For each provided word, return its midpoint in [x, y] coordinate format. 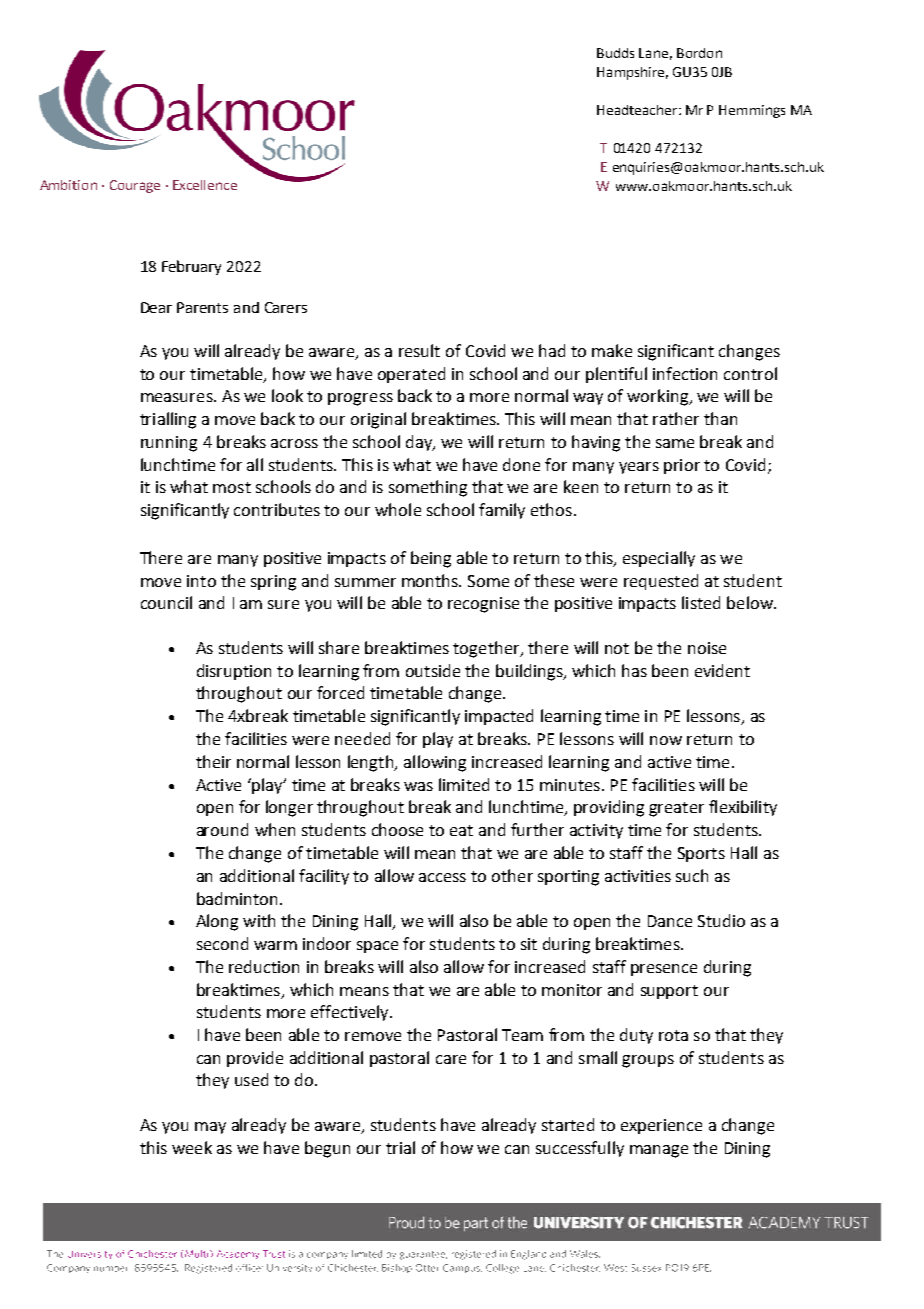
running [169, 444]
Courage [135, 186]
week [192, 1147]
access [442, 877]
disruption [234, 672]
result [419, 350]
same [675, 443]
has [634, 670]
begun [327, 1149]
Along [217, 922]
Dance [670, 921]
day [420, 443]
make [612, 350]
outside [433, 670]
